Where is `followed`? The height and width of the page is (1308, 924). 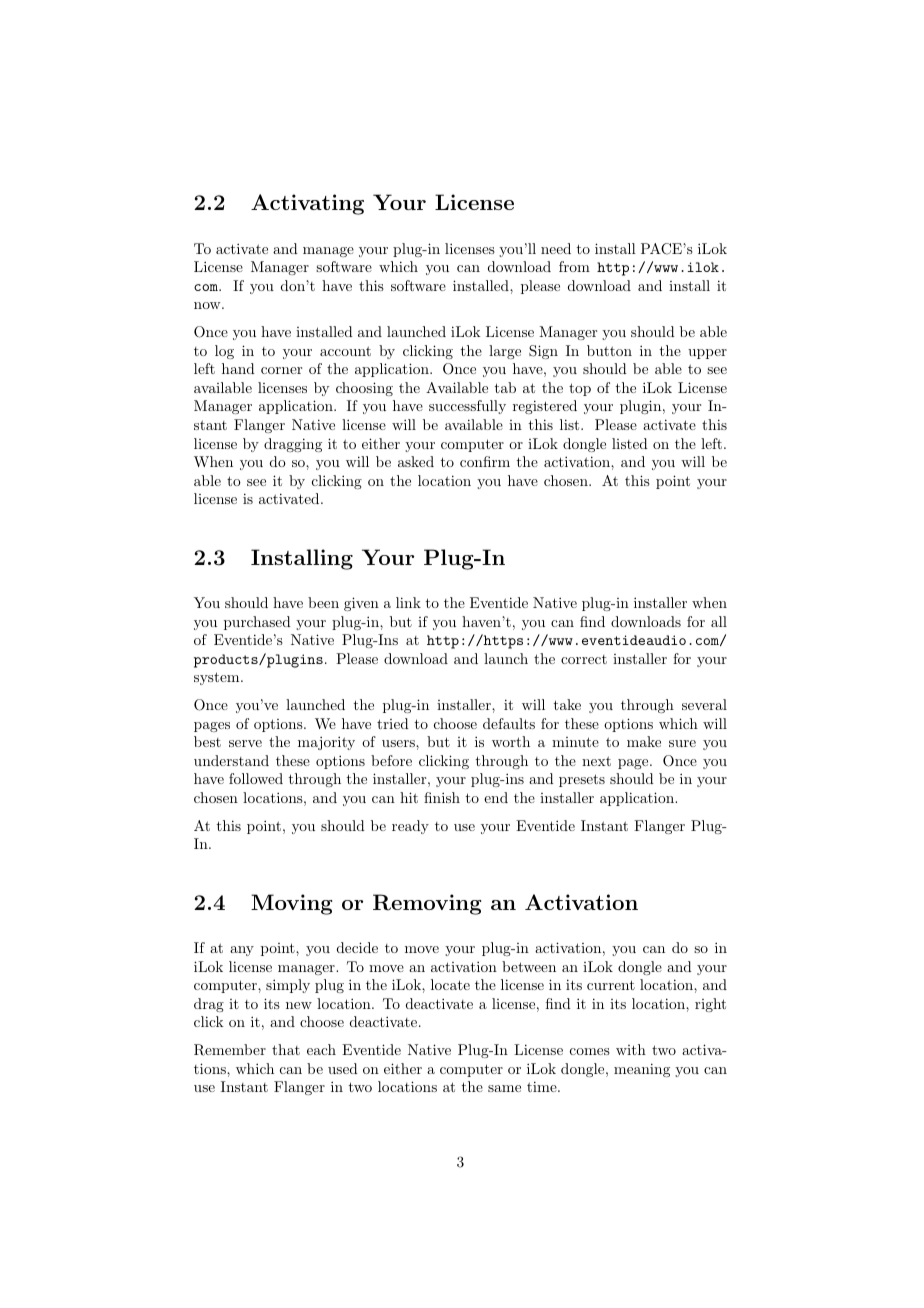 followed is located at coordinates (256, 778).
